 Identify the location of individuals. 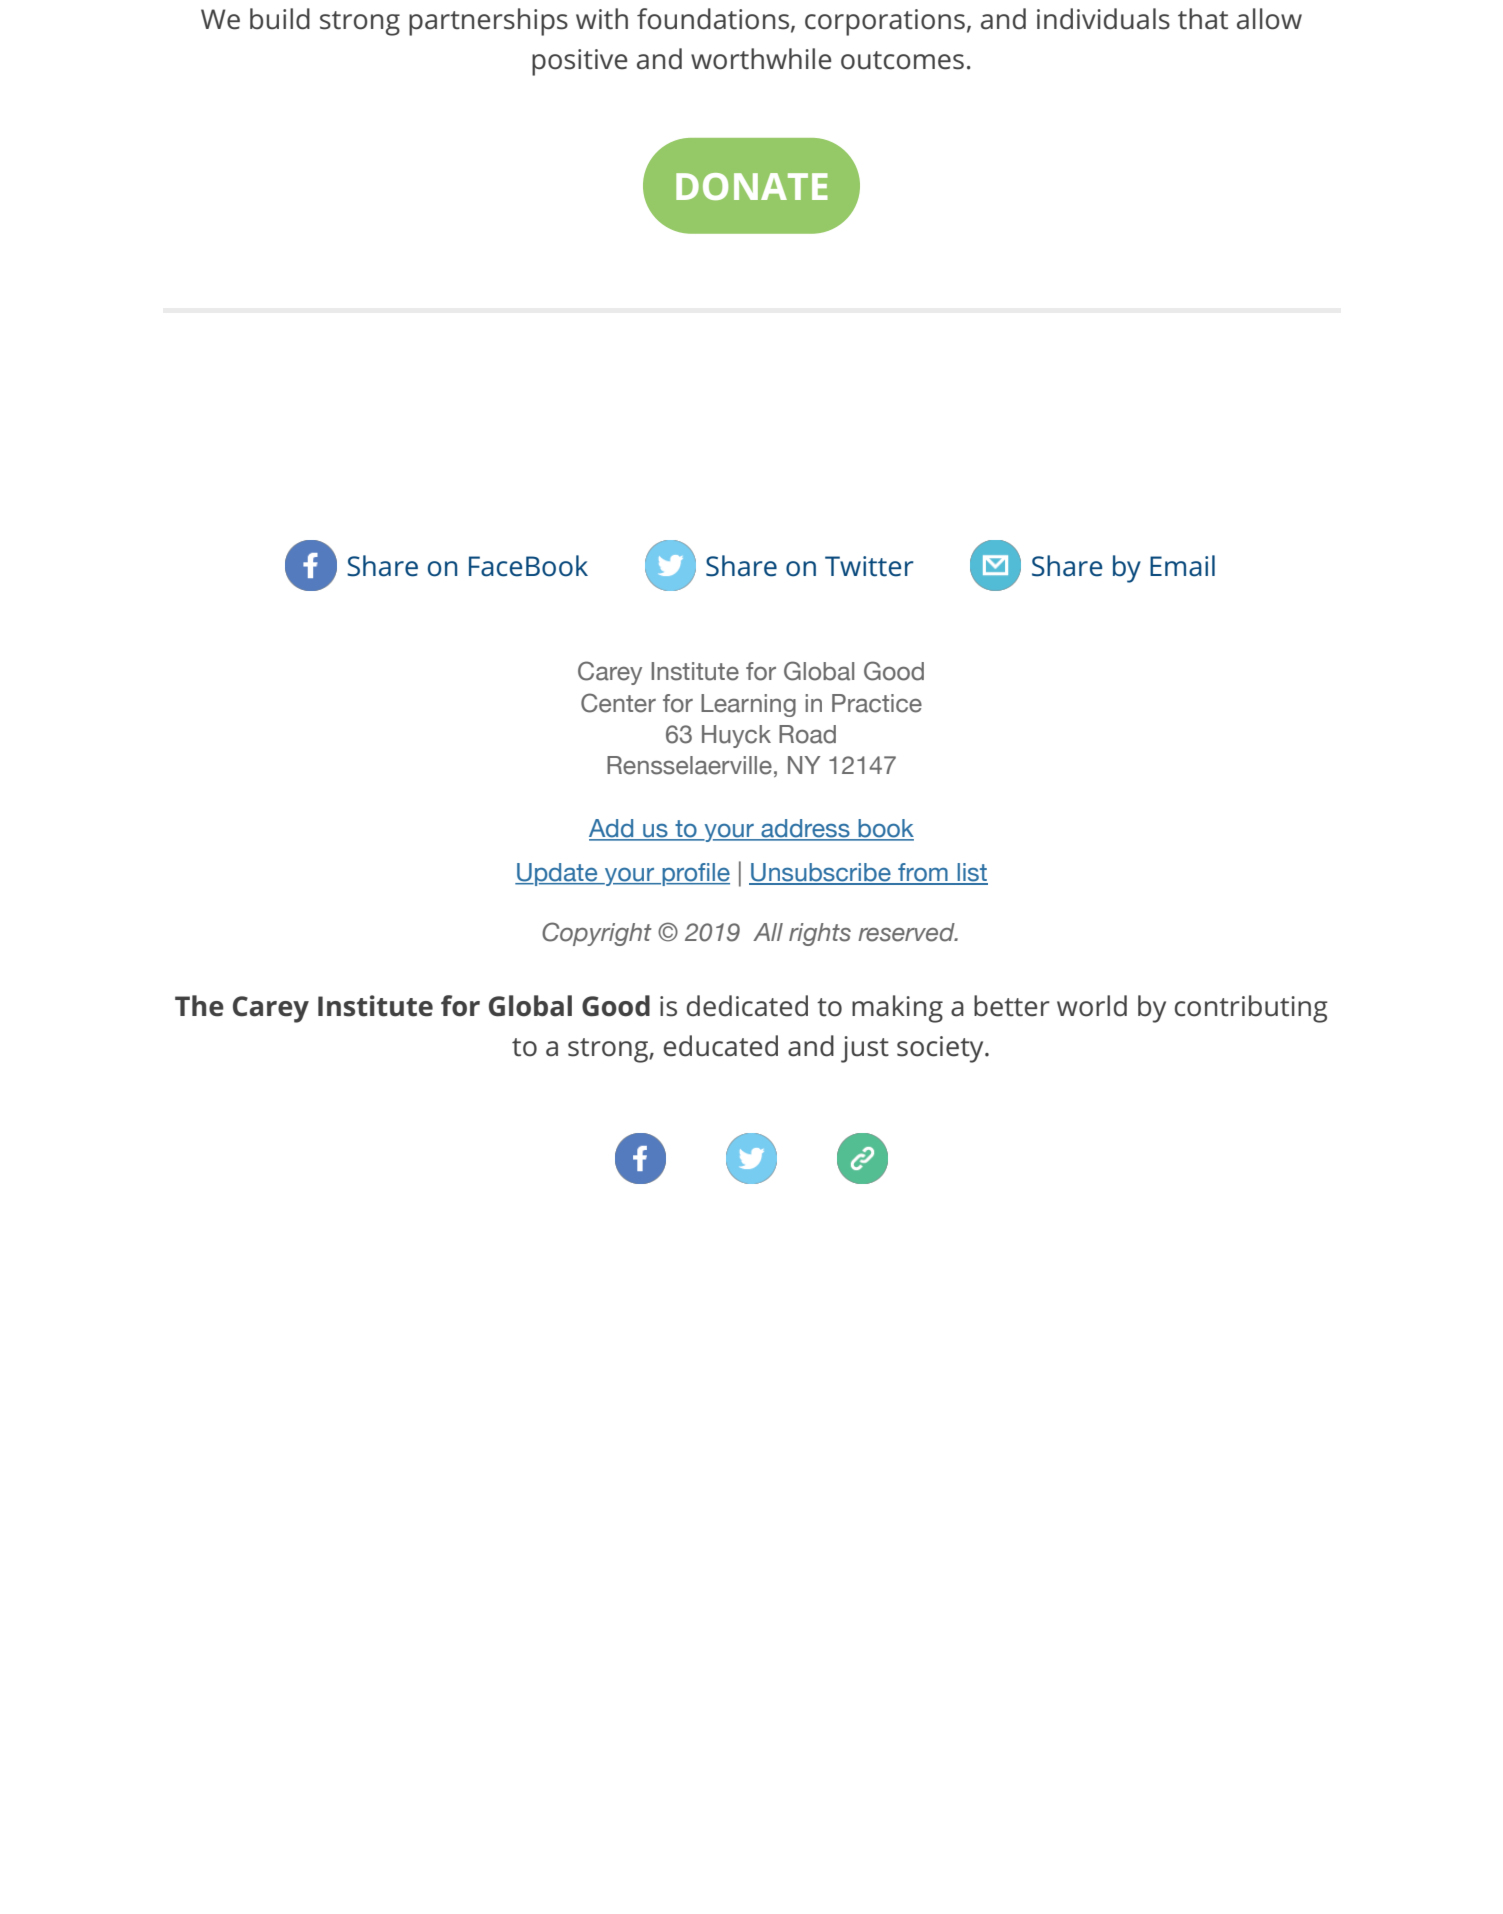
(1103, 19).
